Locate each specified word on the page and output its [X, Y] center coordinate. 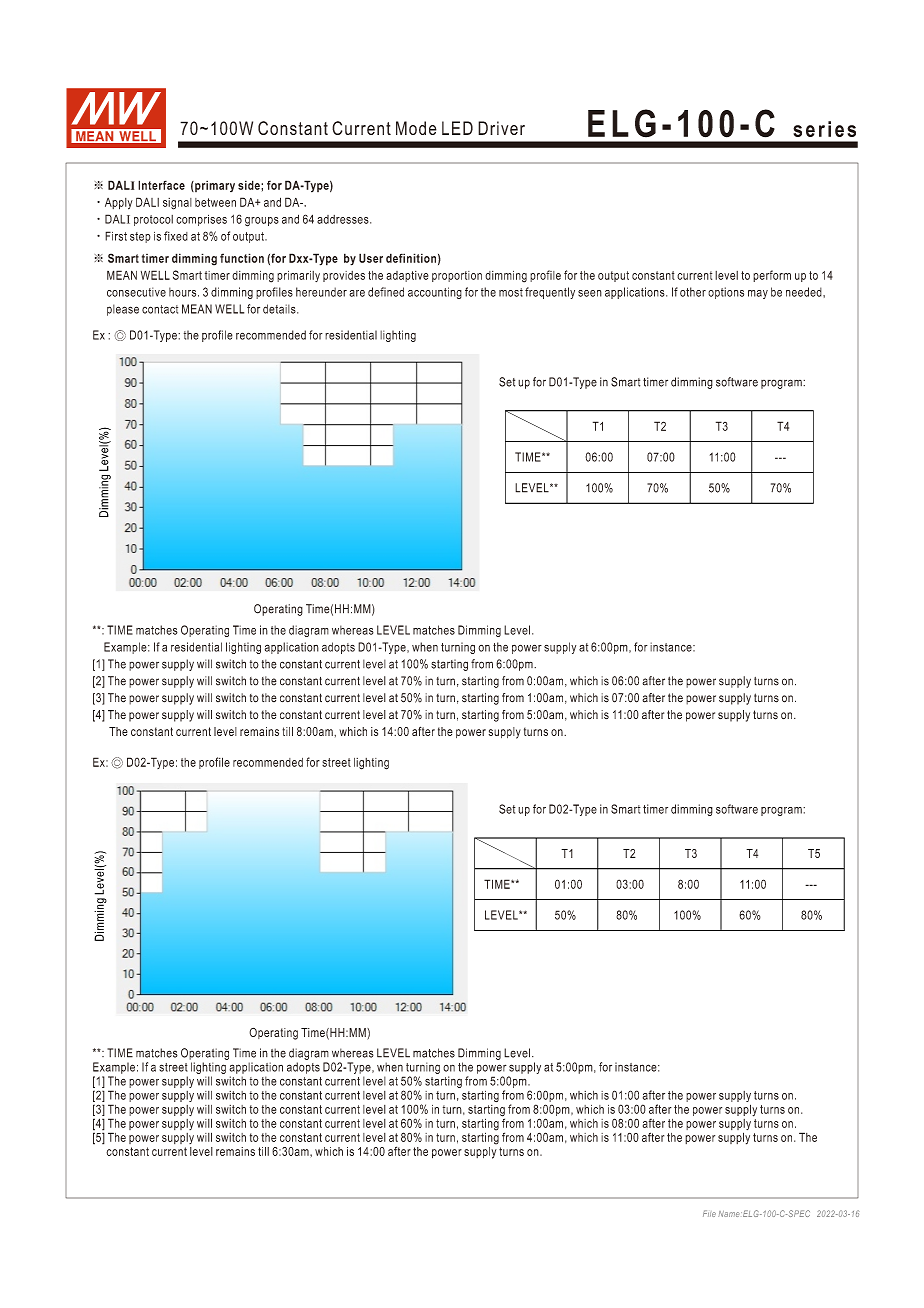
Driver [501, 128]
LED [457, 128]
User [371, 258]
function [242, 258]
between [215, 202]
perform [772, 276]
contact [160, 309]
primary [214, 186]
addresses [344, 219]
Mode [416, 128]
